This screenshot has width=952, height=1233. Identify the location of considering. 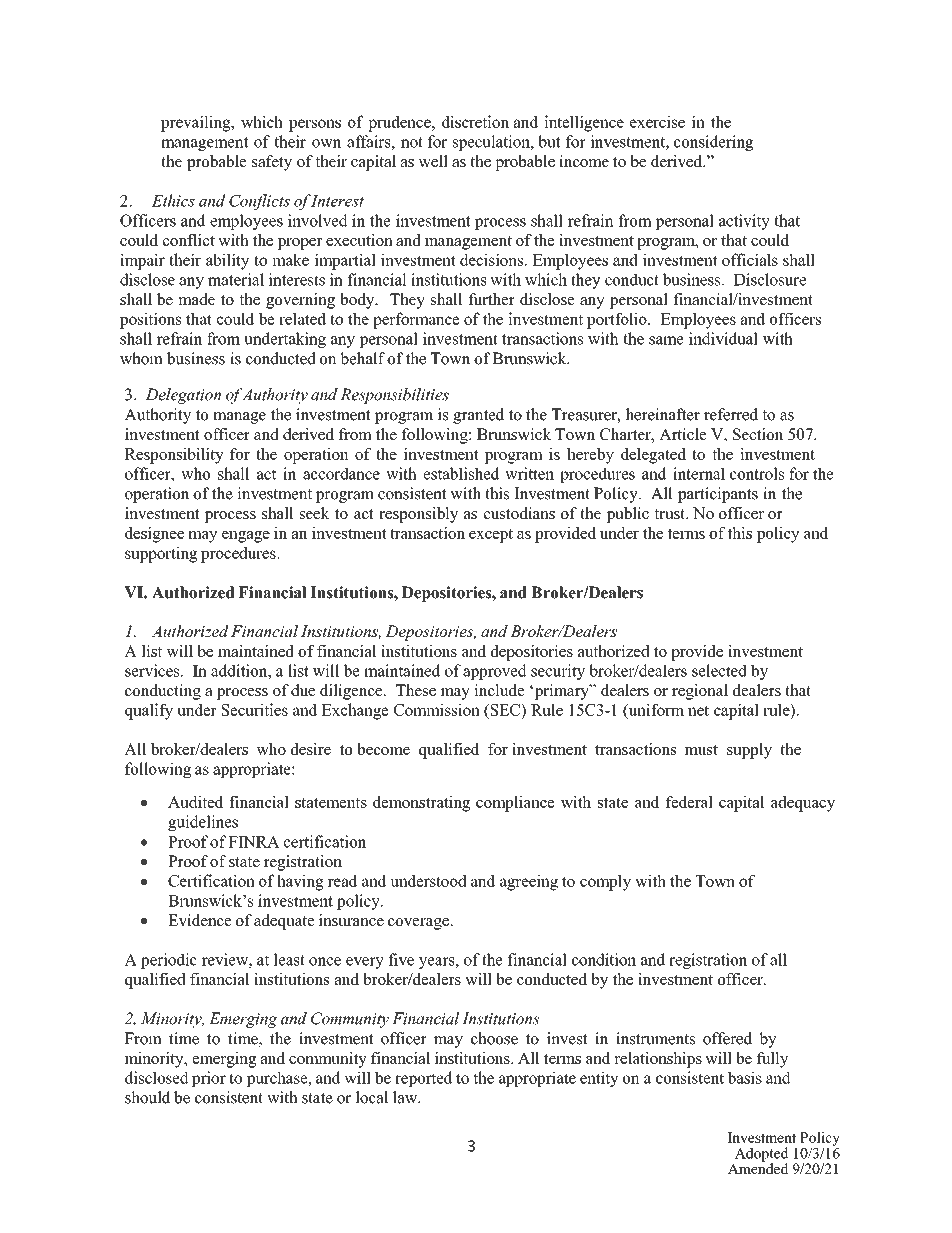
(714, 143).
